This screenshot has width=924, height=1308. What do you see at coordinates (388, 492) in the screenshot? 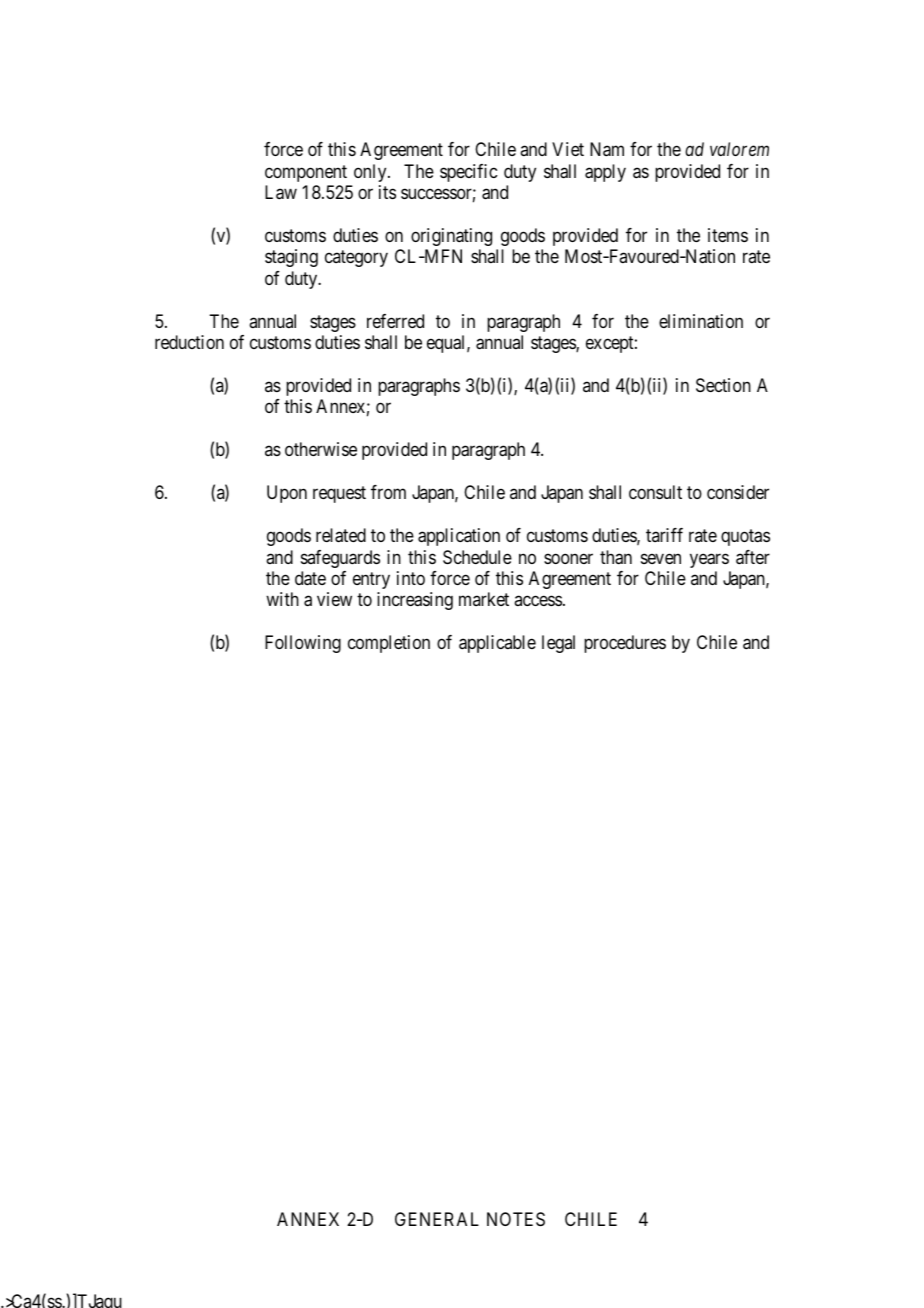
I see `from` at bounding box center [388, 492].
